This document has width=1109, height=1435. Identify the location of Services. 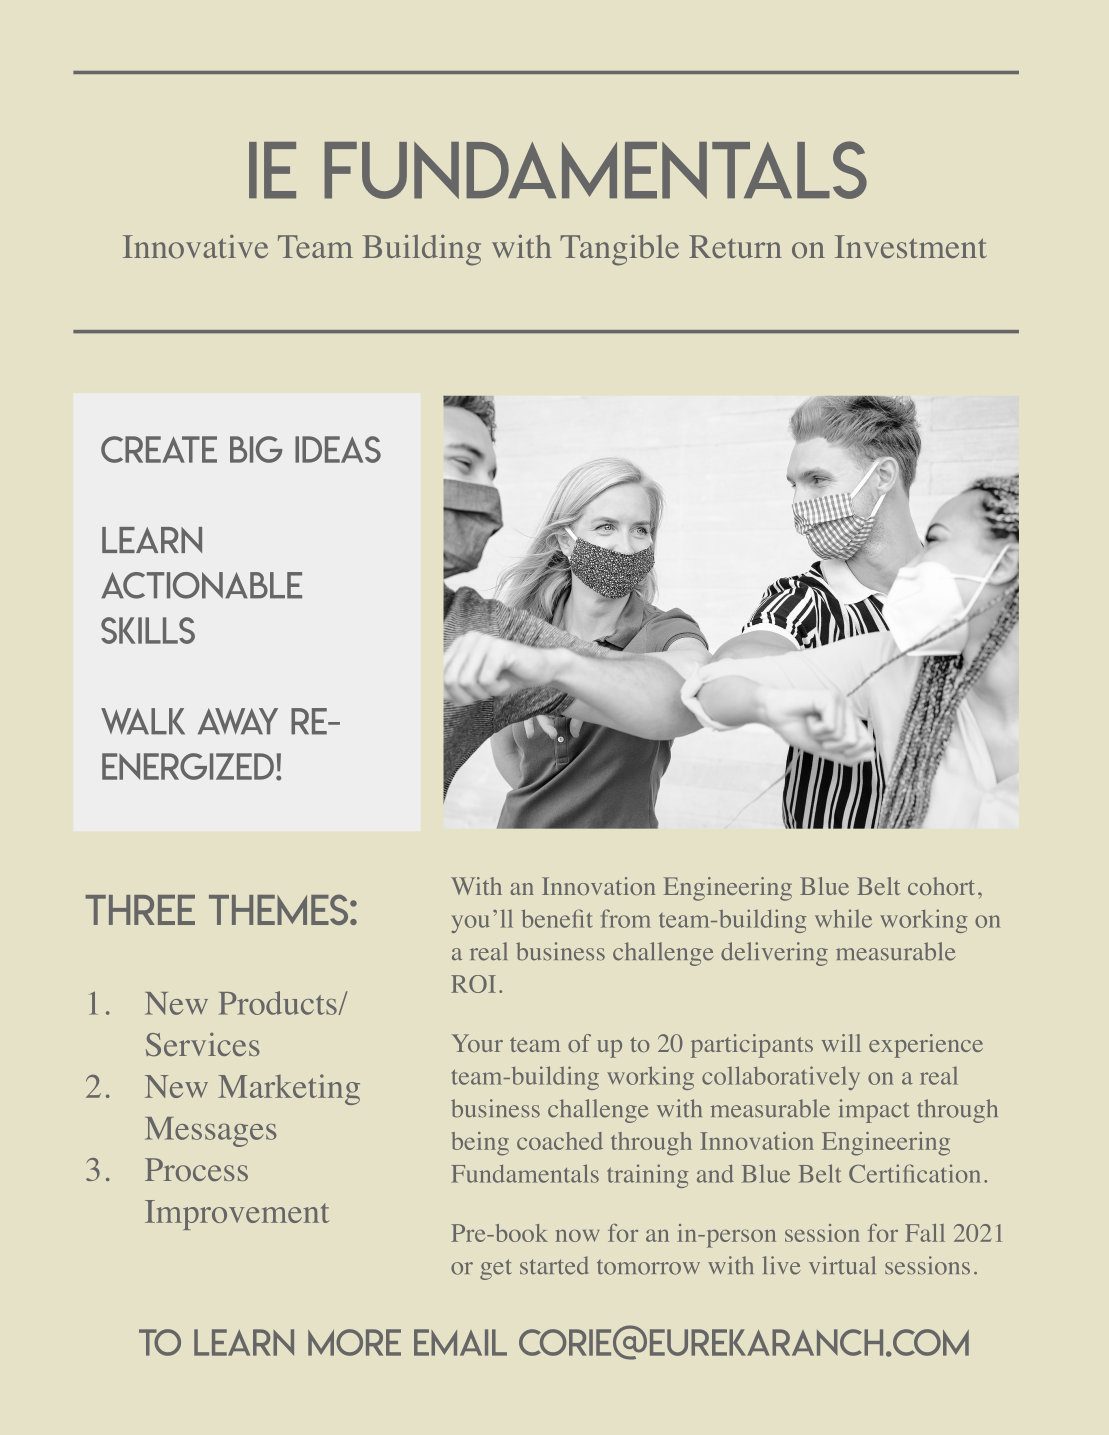
(203, 1045).
